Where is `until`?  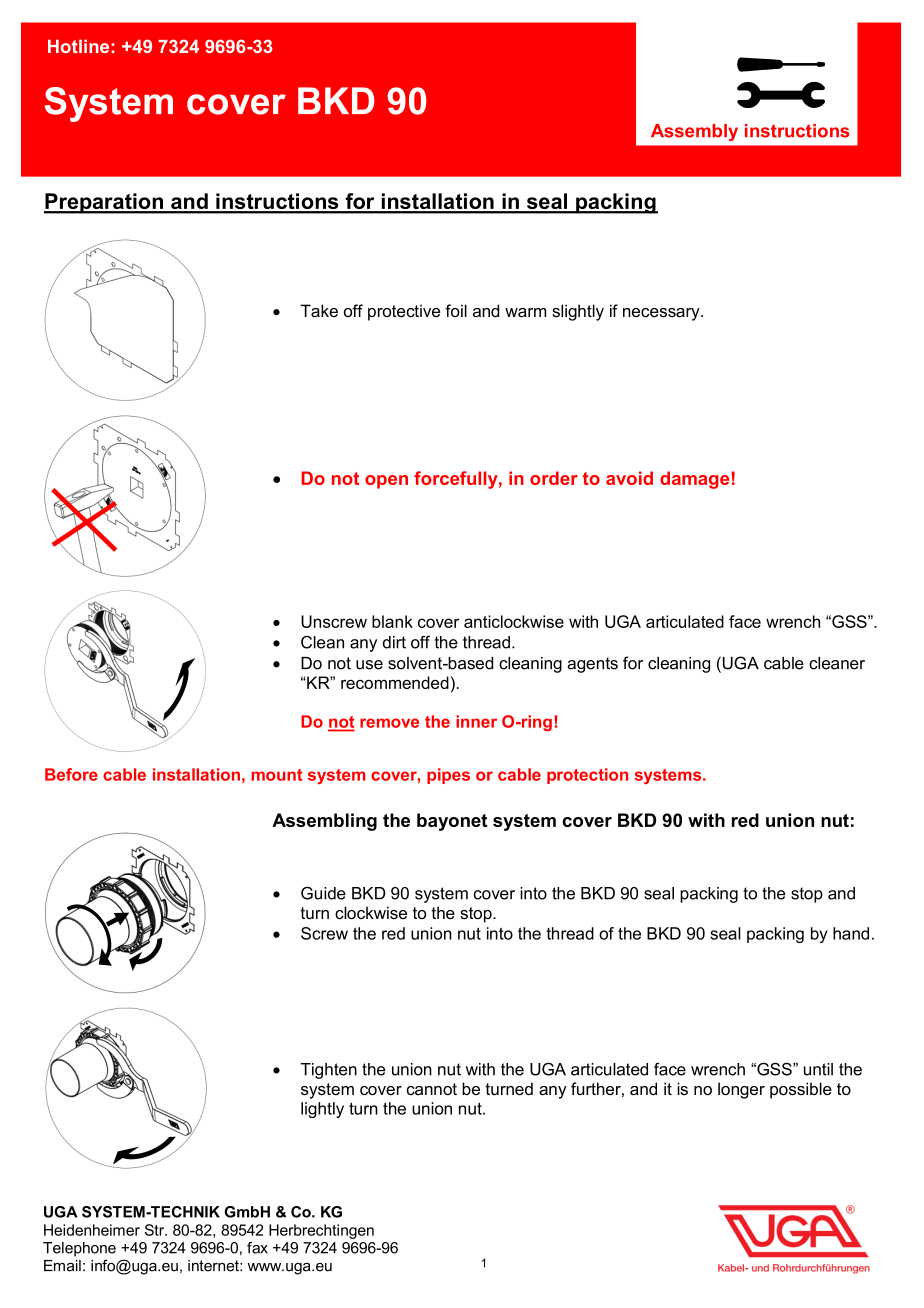
until is located at coordinates (818, 1069).
